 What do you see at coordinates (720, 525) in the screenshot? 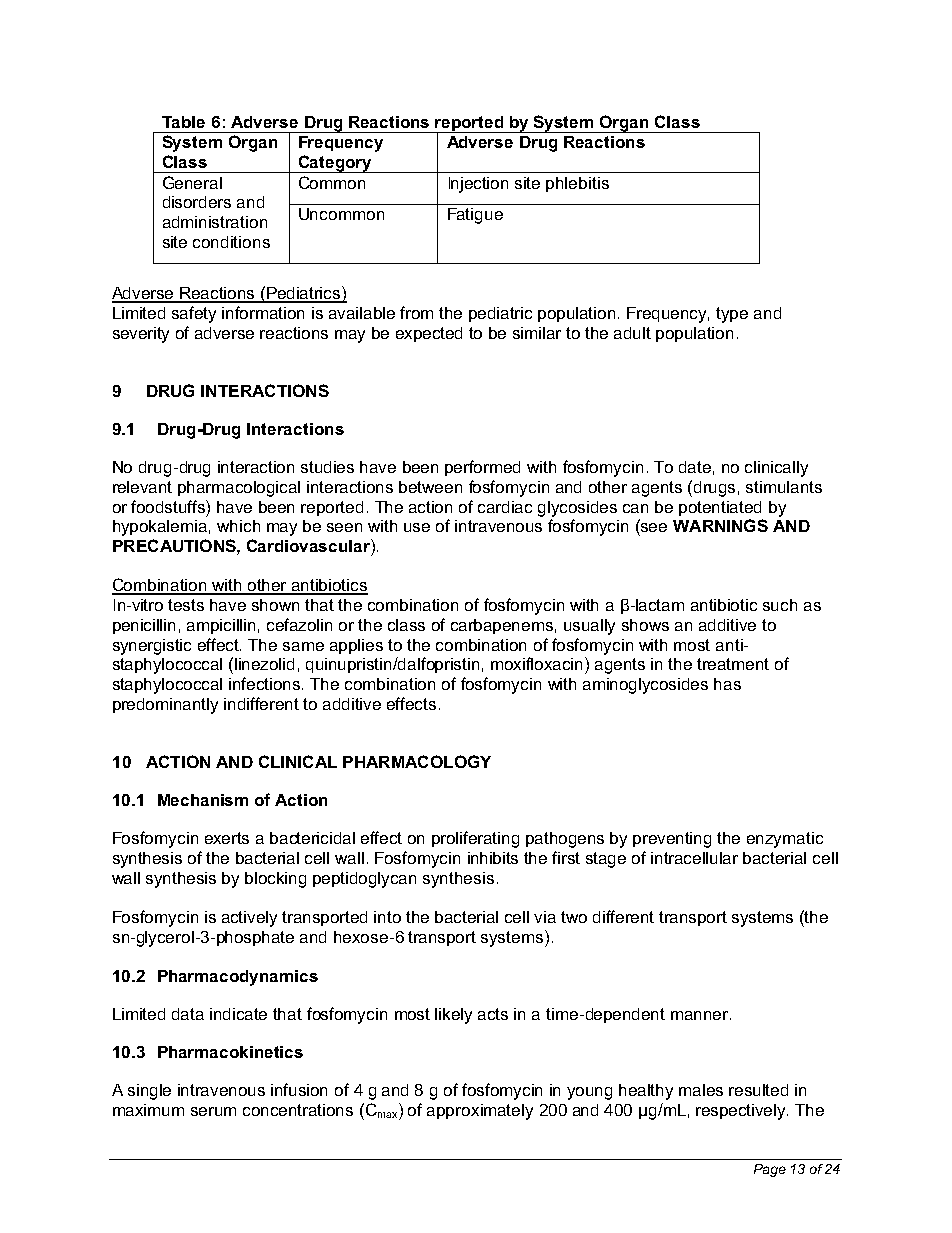
I see `WARNINGS` at bounding box center [720, 525].
